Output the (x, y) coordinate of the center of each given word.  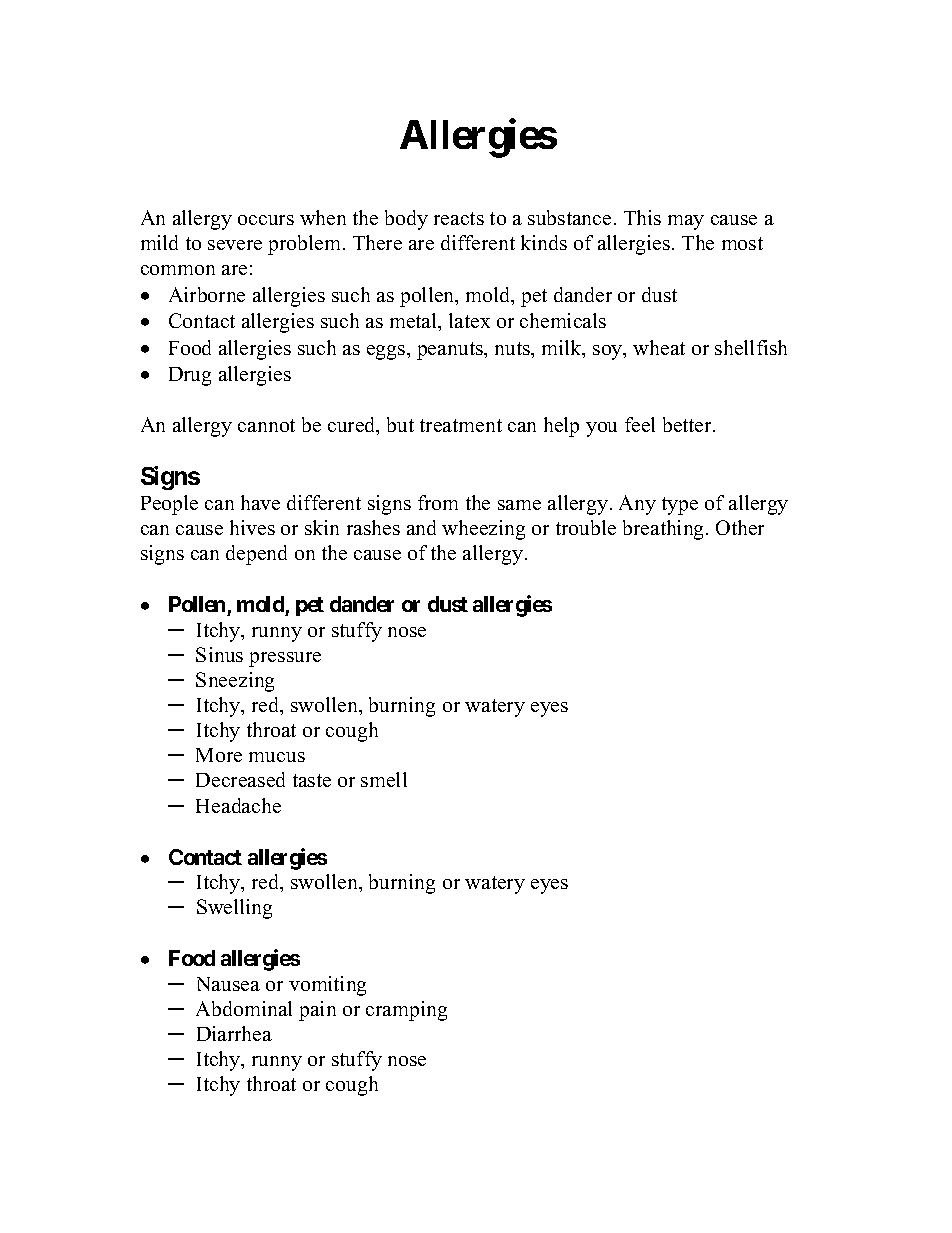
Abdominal (244, 1008)
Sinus (219, 654)
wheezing (483, 530)
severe (235, 245)
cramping (406, 1011)
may (686, 222)
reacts (459, 218)
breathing (665, 530)
